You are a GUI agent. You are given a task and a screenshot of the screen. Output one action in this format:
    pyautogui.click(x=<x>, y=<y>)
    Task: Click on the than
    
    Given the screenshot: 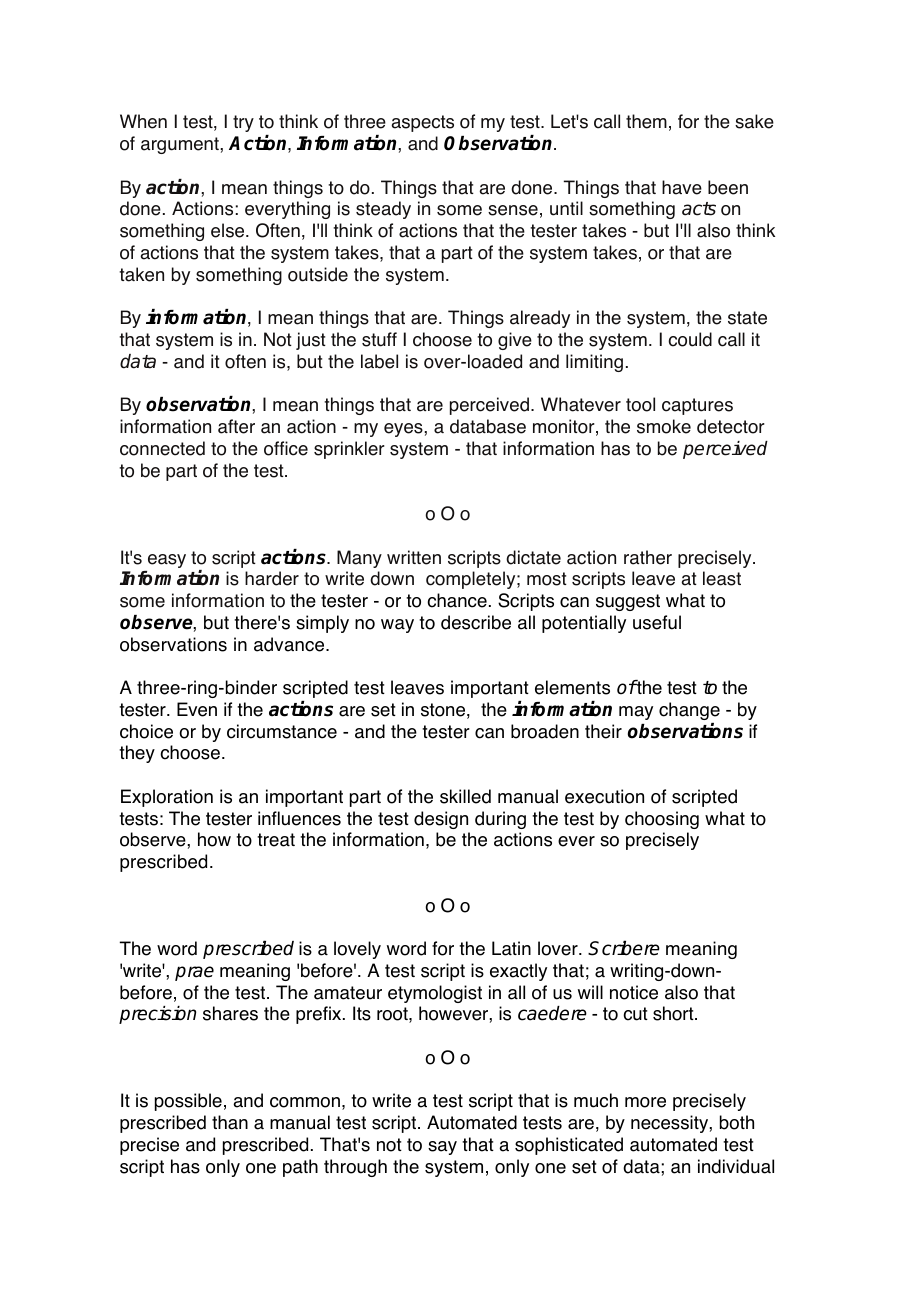 What is the action you would take?
    pyautogui.click(x=230, y=1122)
